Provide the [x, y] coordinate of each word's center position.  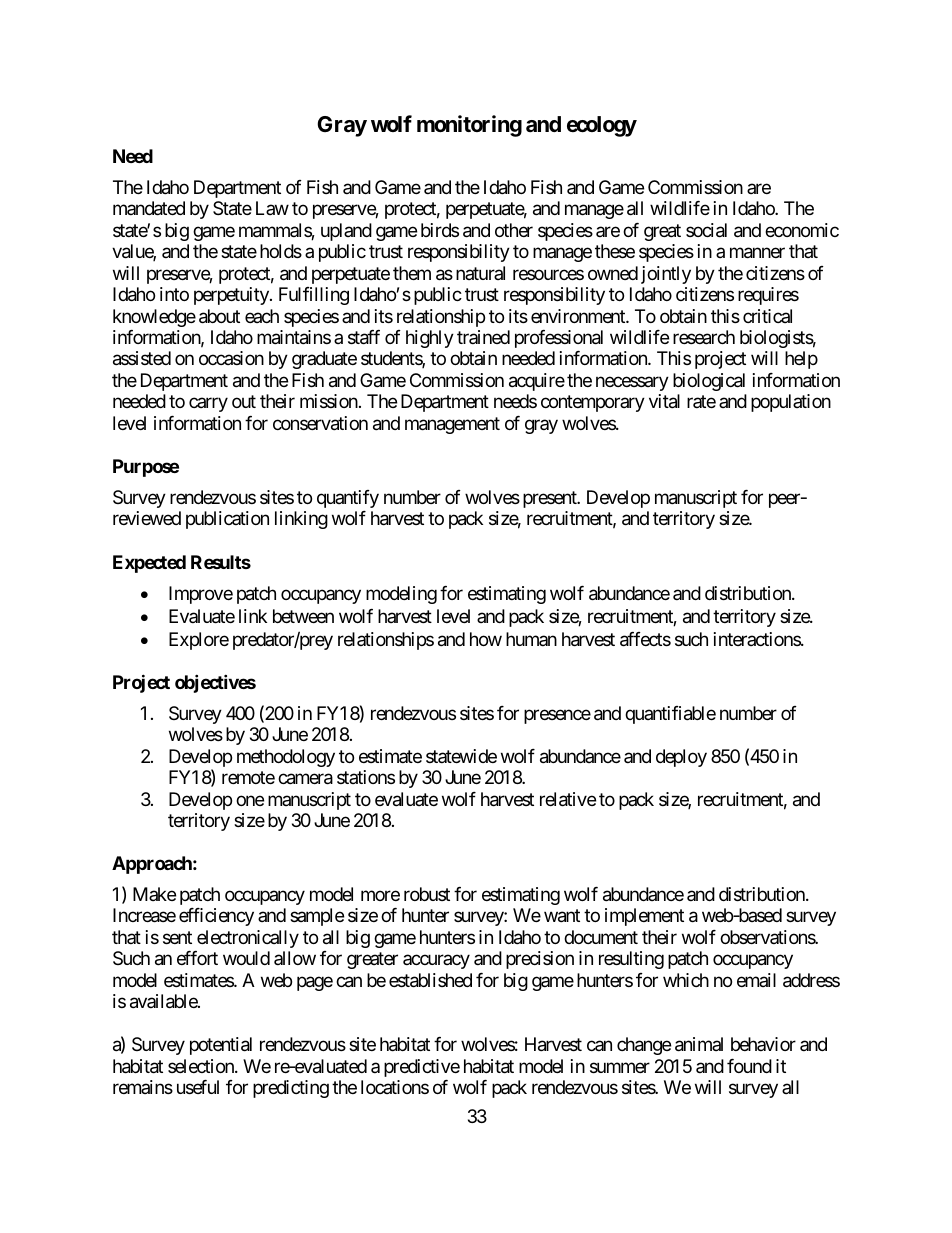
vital [664, 401]
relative [568, 799]
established [430, 980]
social [706, 230]
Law [272, 208]
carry [208, 405]
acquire [537, 382]
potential [221, 1046]
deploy [681, 758]
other [514, 230]
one [250, 800]
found [749, 1066]
